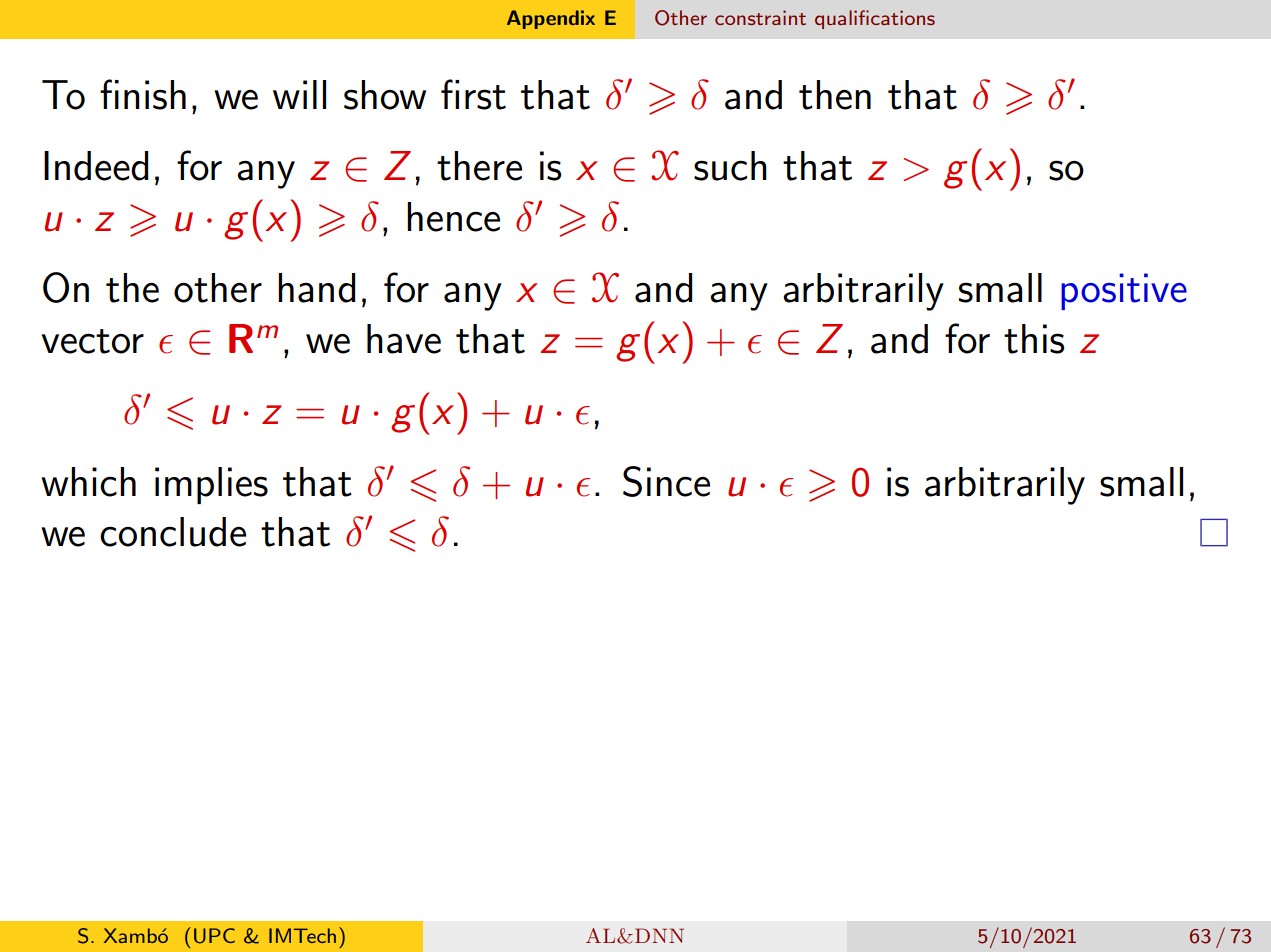  I want to click on conclude, so click(173, 532).
